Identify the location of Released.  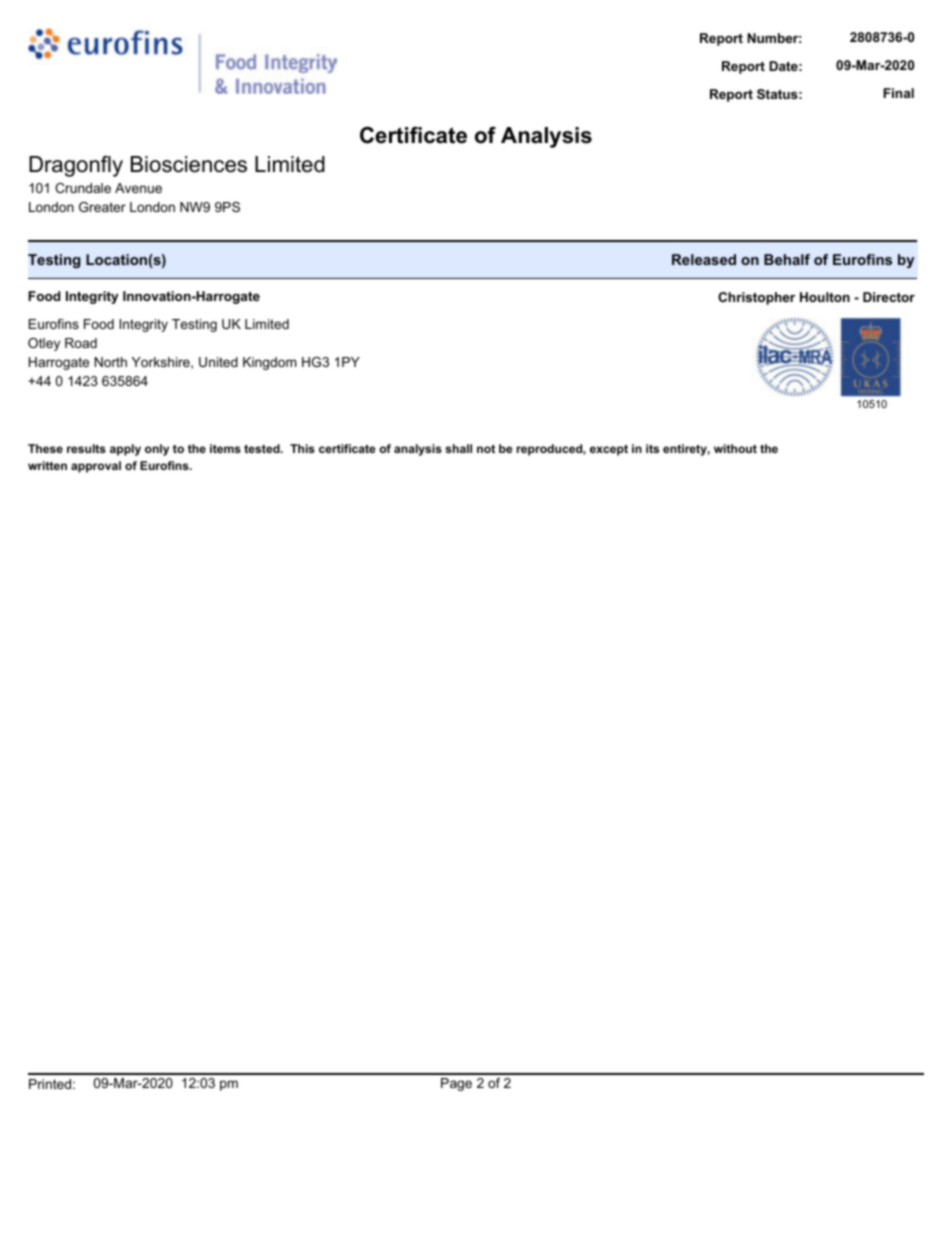
(704, 259).
